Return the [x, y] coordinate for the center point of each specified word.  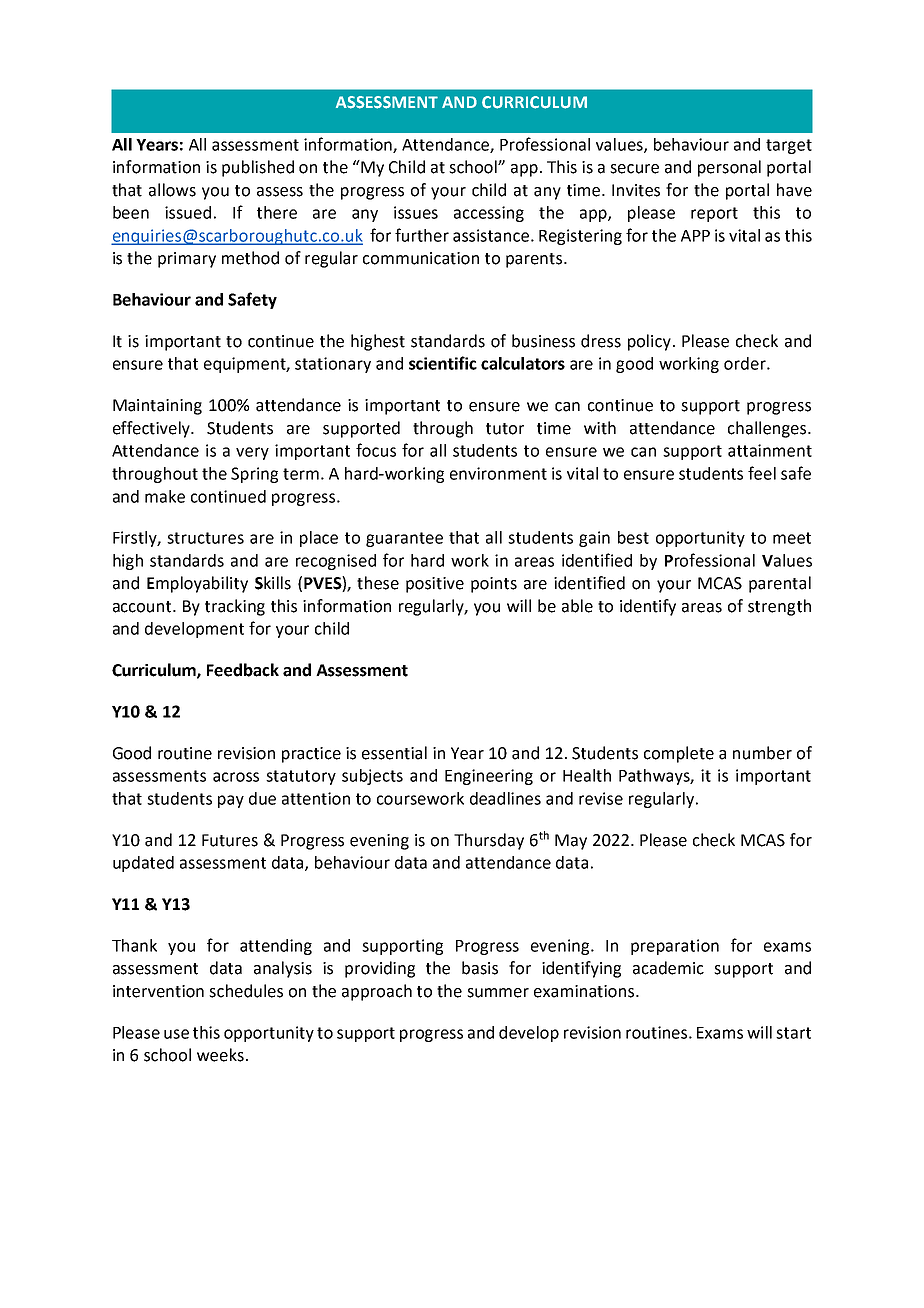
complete [679, 754]
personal [729, 168]
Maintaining [157, 407]
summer [498, 993]
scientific [443, 363]
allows [172, 190]
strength [779, 607]
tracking [235, 607]
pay [231, 801]
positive [435, 585]
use [176, 1034]
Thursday [489, 841]
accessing [489, 214]
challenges [768, 429]
